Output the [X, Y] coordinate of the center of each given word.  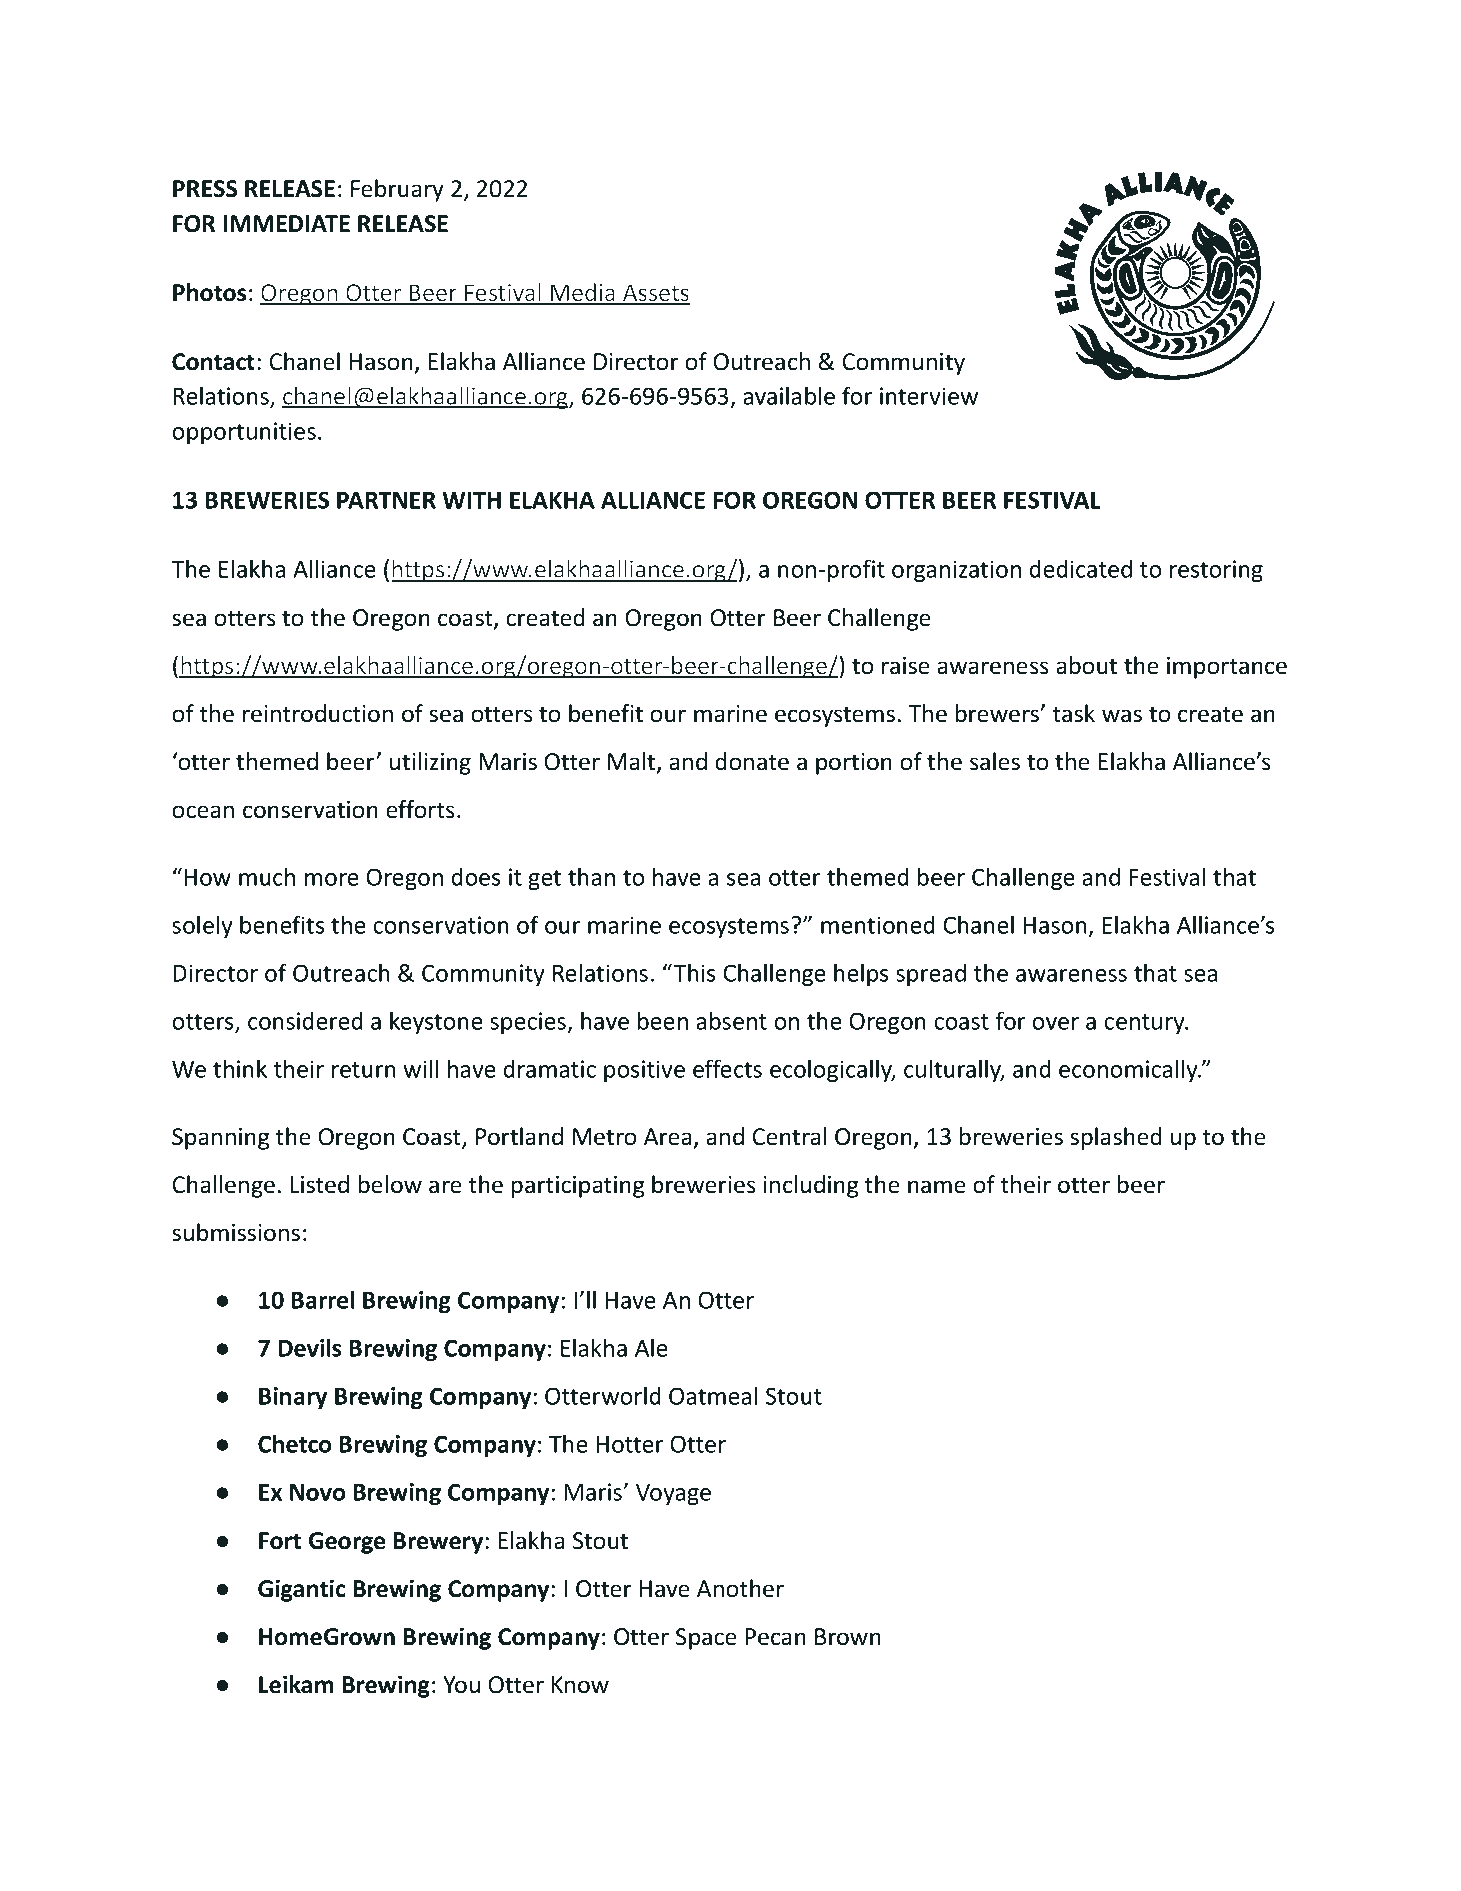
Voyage [673, 1494]
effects [727, 1068]
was [1122, 716]
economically [1129, 1070]
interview [929, 396]
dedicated [1080, 568]
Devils [310, 1347]
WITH [471, 500]
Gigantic [302, 1590]
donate [752, 761]
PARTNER [386, 500]
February [397, 190]
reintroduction [318, 713]
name [937, 1187]
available [789, 395]
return [364, 1070]
